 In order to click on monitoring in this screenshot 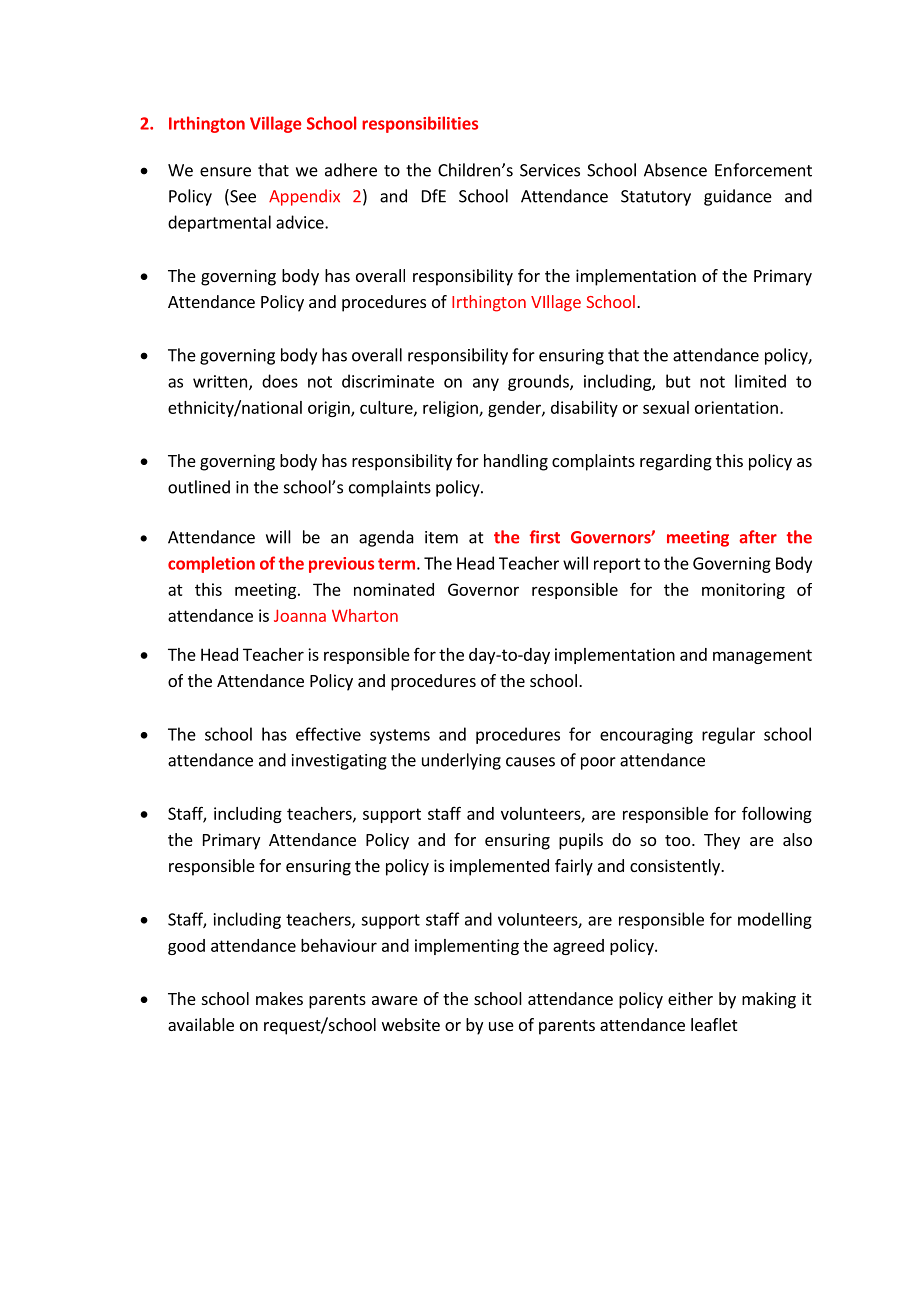, I will do `click(743, 591)`.
